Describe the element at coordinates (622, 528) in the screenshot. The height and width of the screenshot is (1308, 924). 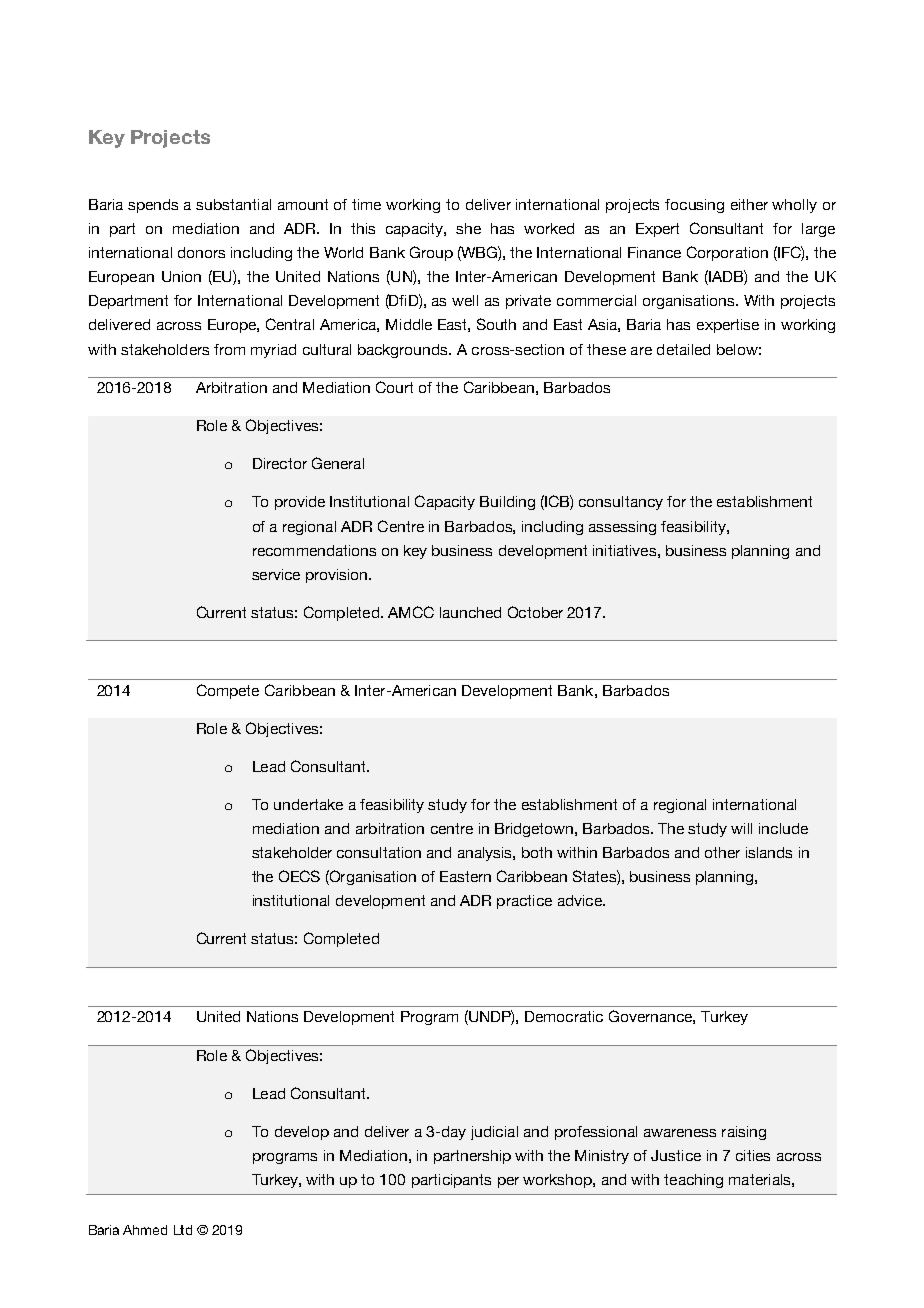
I see `assessing` at that location.
